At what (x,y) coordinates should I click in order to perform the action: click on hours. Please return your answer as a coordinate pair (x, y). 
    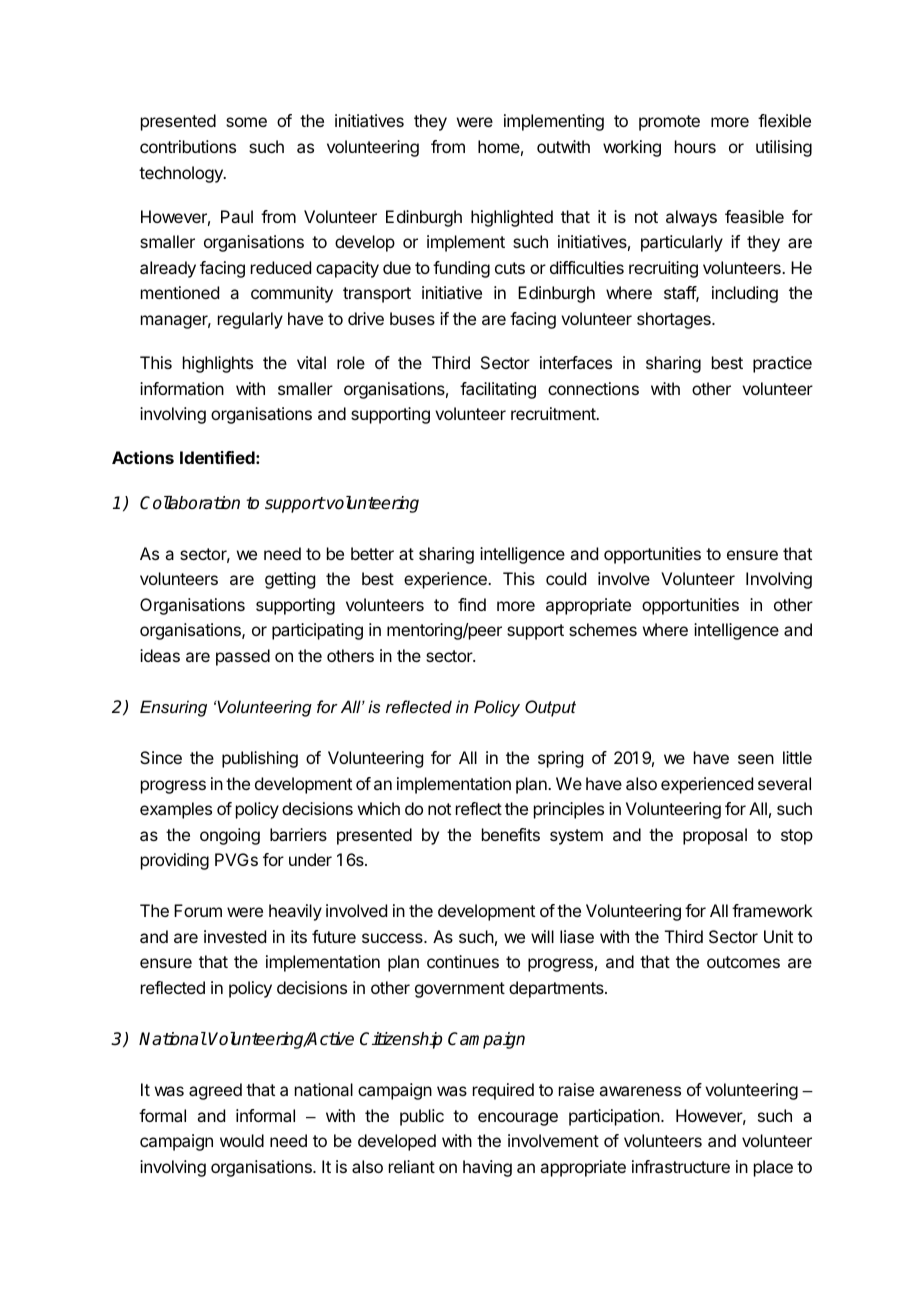
    Looking at the image, I should click on (695, 146).
